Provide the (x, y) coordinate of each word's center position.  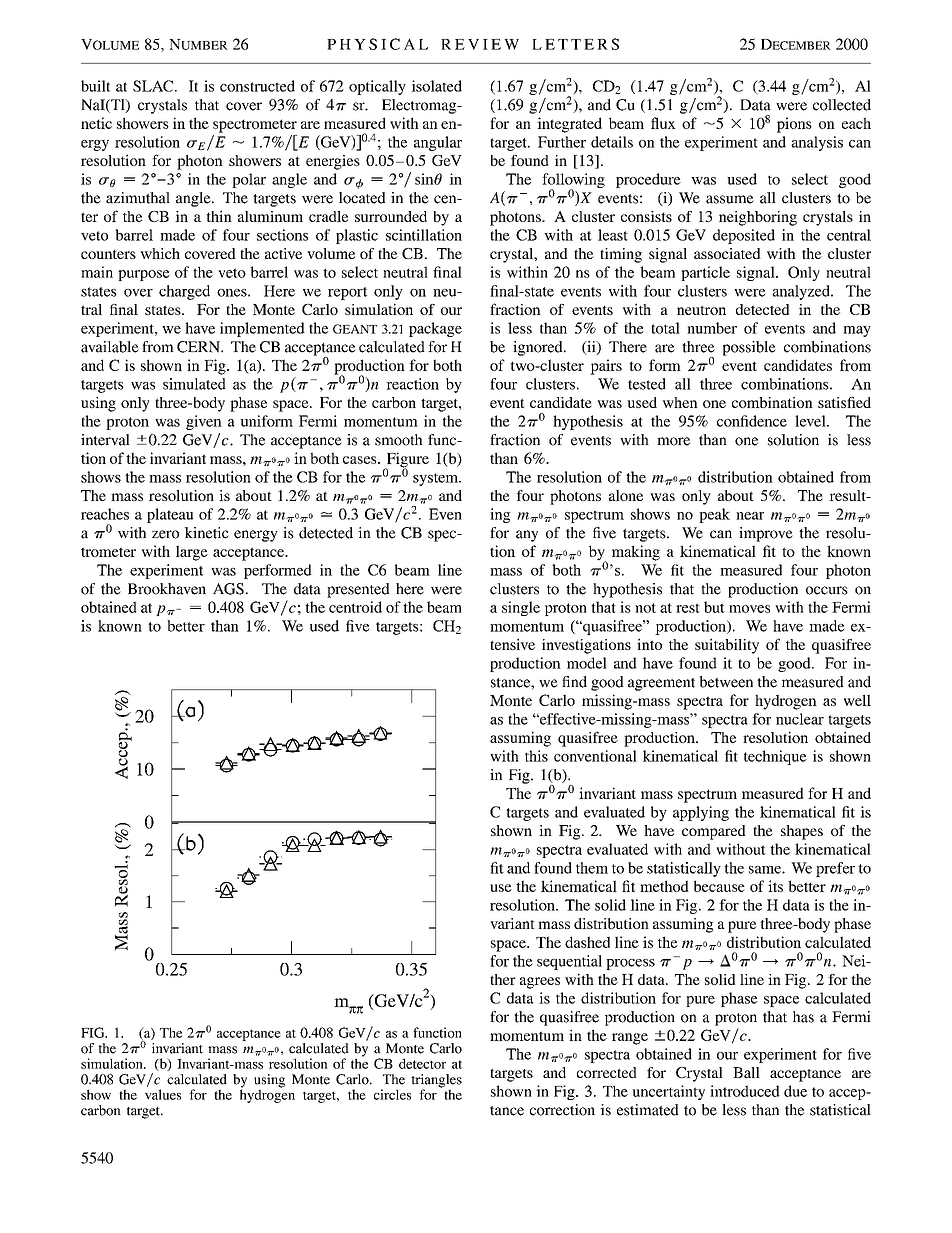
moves (749, 609)
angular (438, 143)
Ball (746, 1072)
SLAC (154, 86)
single (521, 608)
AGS (228, 589)
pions (794, 125)
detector (422, 1063)
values (163, 1094)
